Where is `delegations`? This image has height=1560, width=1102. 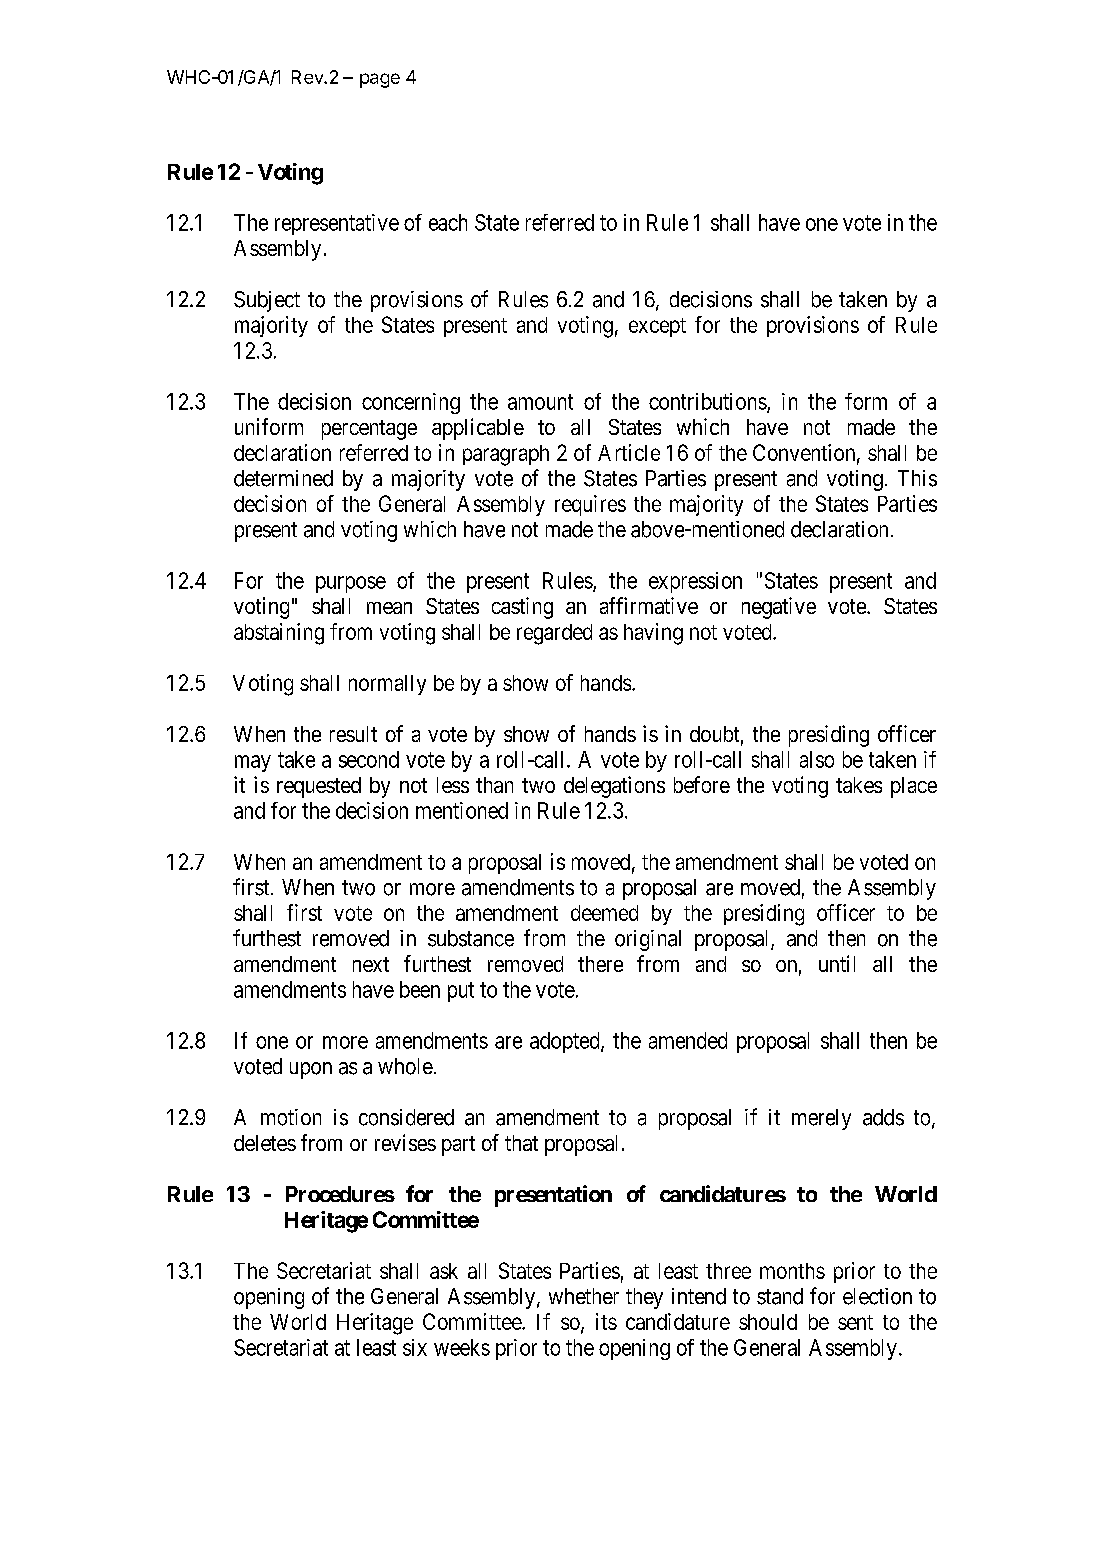
delegations is located at coordinates (614, 787).
